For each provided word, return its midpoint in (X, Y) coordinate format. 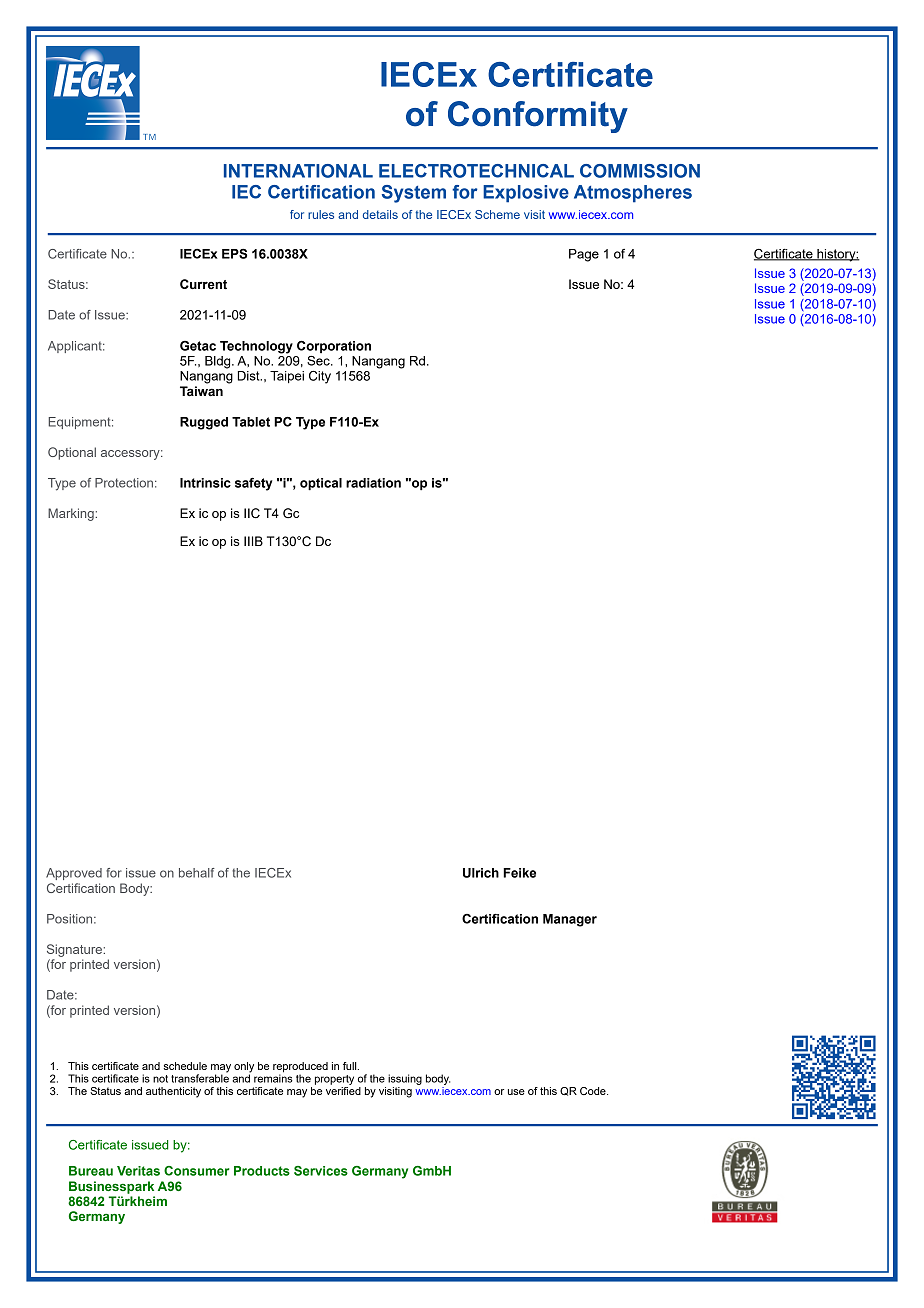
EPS (234, 253)
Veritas (138, 1171)
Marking (72, 514)
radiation (373, 483)
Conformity (538, 117)
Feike (519, 873)
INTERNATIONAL (298, 171)
